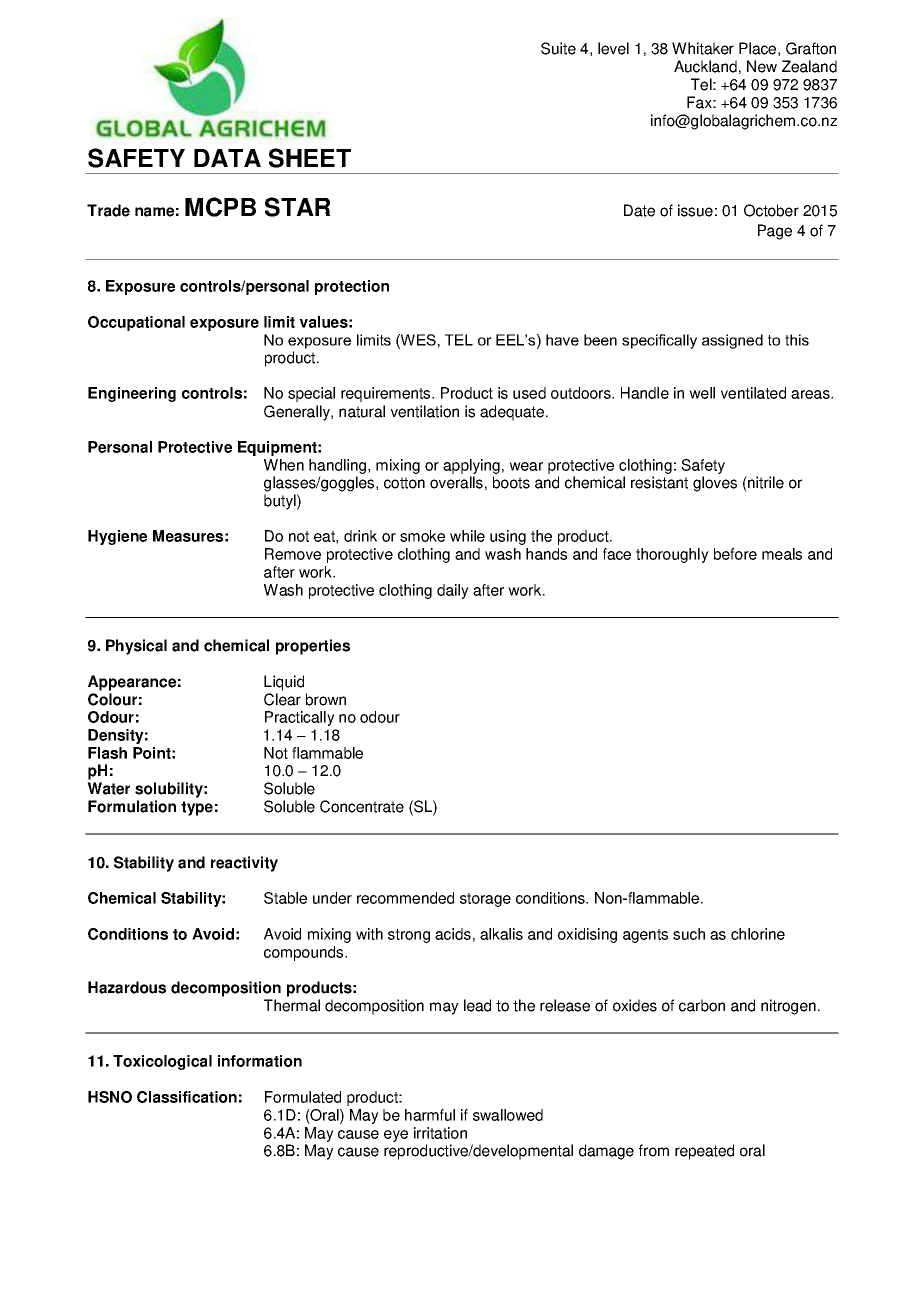 This document has height=1308, width=924. Describe the element at coordinates (425, 411) in the document. I see `ventilation` at that location.
